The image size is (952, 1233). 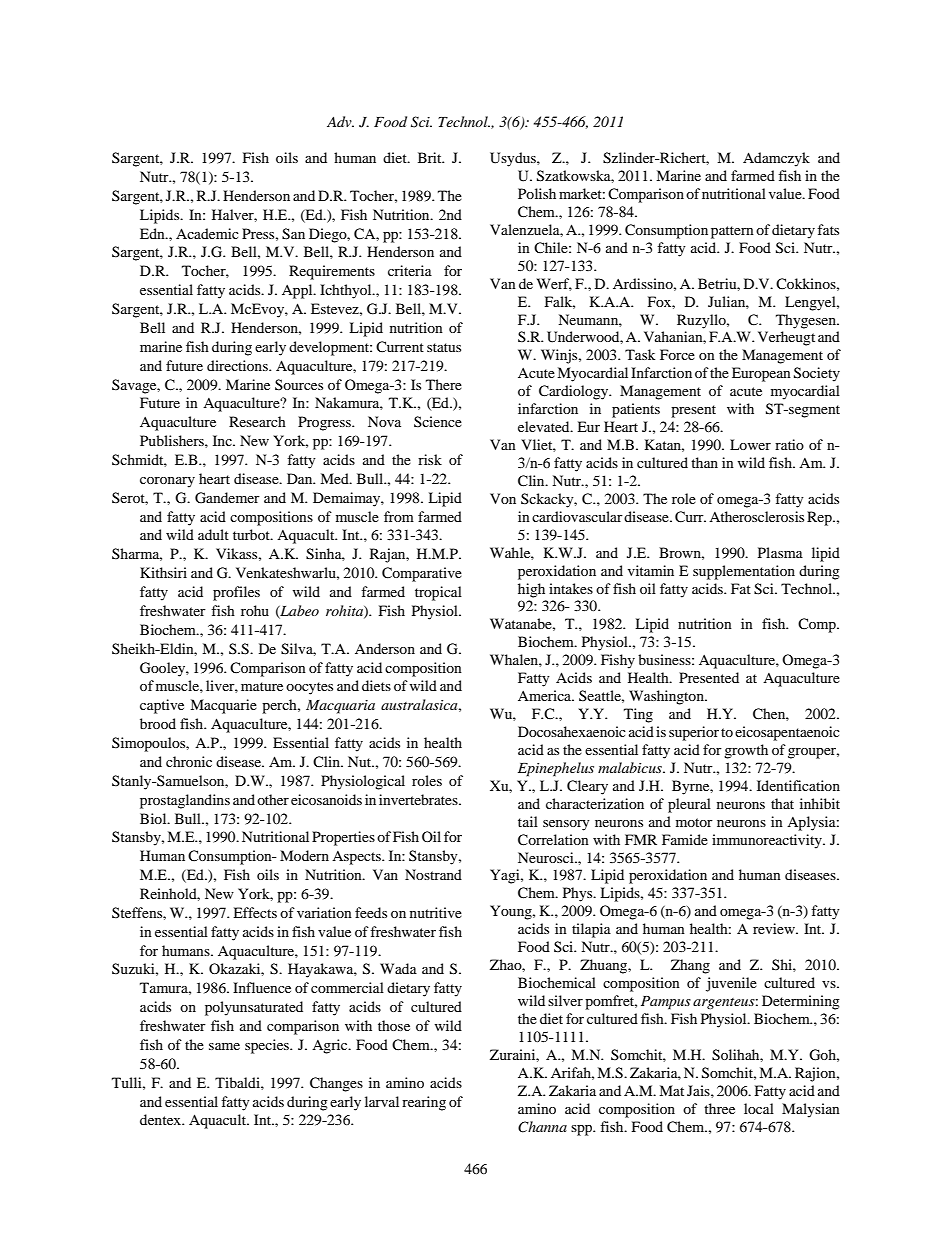 I want to click on pattern, so click(x=732, y=232).
